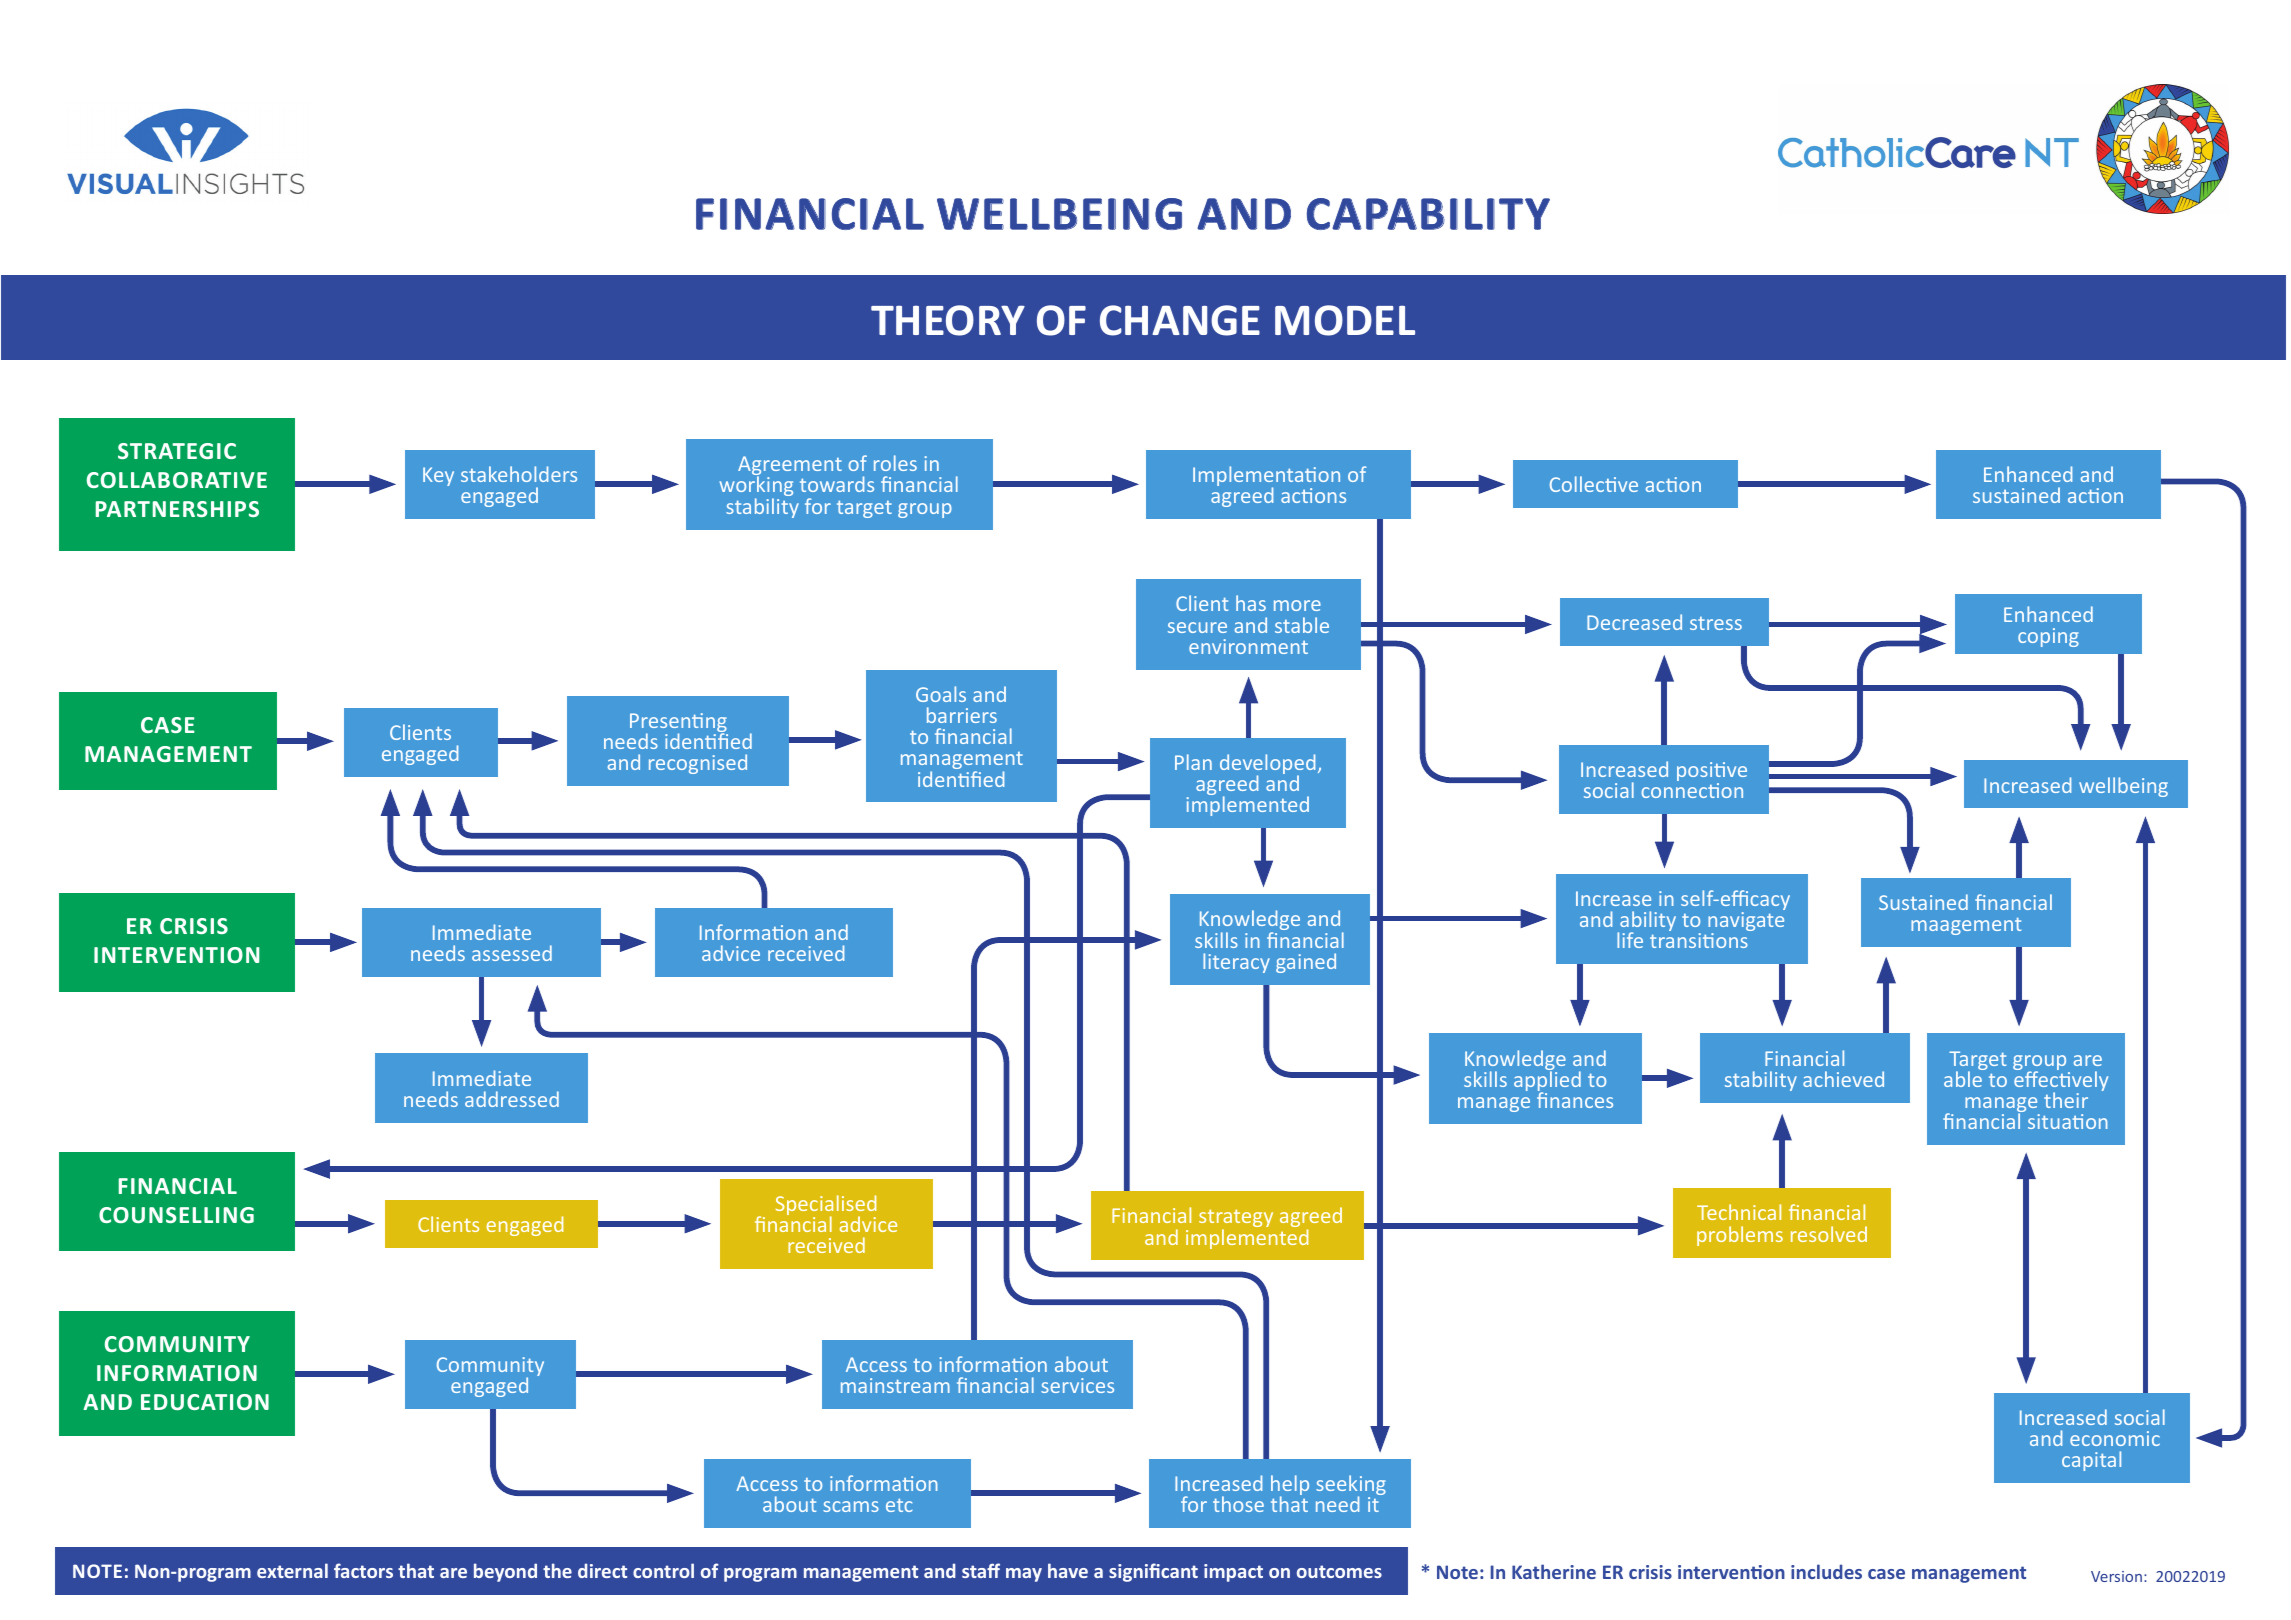  Describe the element at coordinates (1746, 923) in the image. I see `navigate` at that location.
